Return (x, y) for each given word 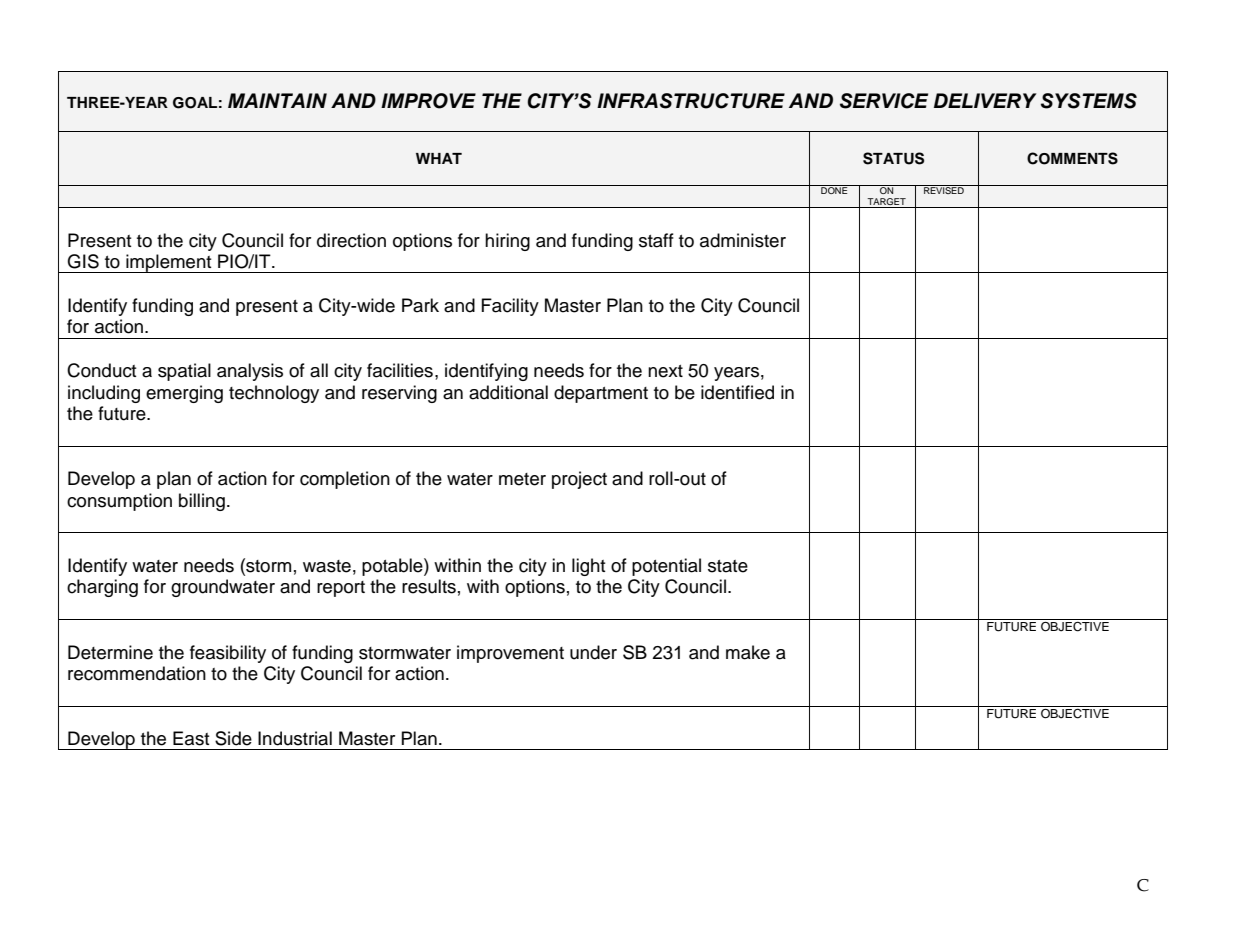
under (593, 652)
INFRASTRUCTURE (691, 101)
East (191, 738)
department (601, 394)
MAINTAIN (277, 100)
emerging (184, 394)
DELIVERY (985, 100)
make (748, 652)
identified (737, 392)
